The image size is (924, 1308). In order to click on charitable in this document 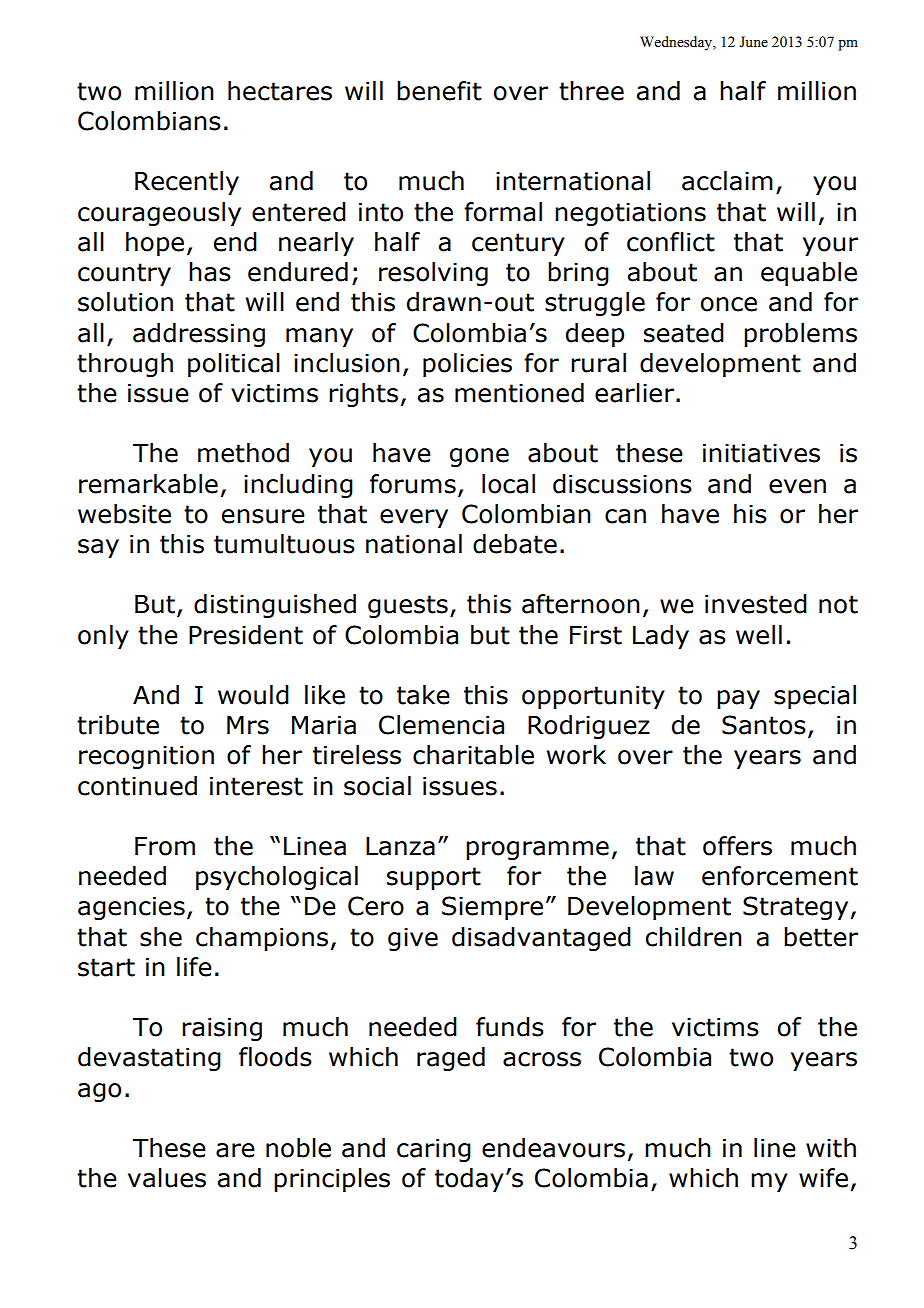, I will do `click(473, 755)`.
